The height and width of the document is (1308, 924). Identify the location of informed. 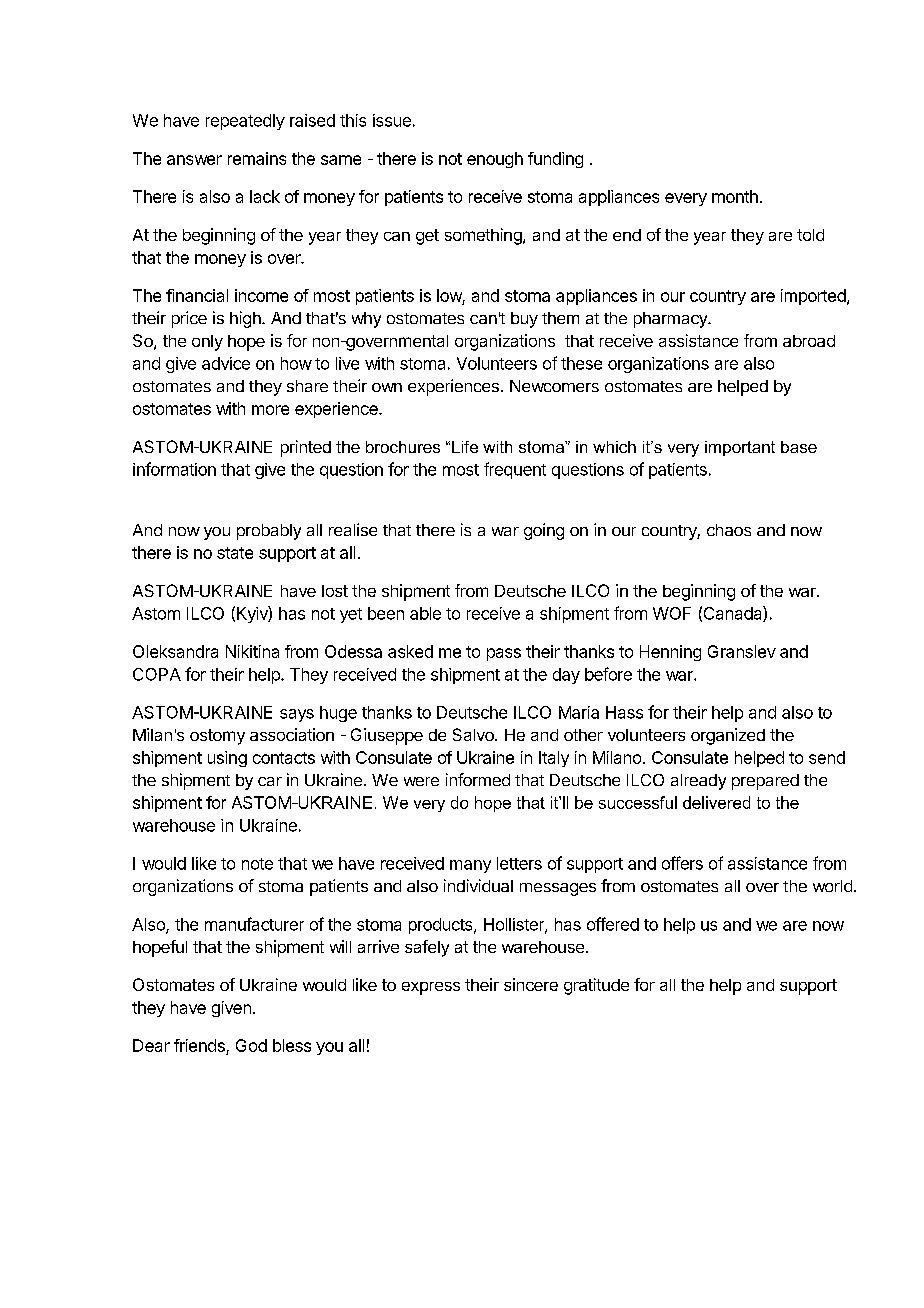
(478, 779).
